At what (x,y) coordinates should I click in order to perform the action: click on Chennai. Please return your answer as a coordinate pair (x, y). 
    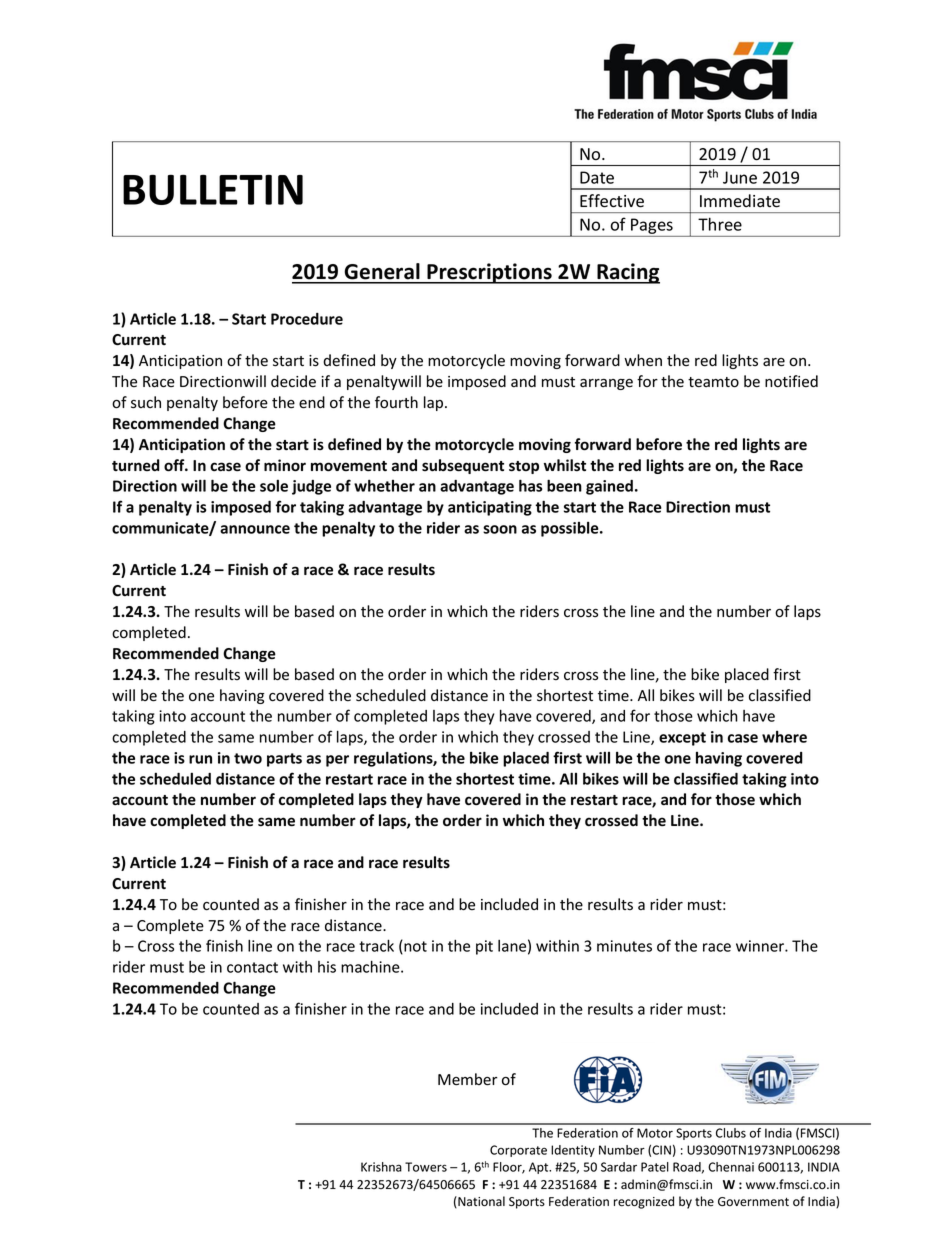
    Looking at the image, I should click on (731, 1167).
